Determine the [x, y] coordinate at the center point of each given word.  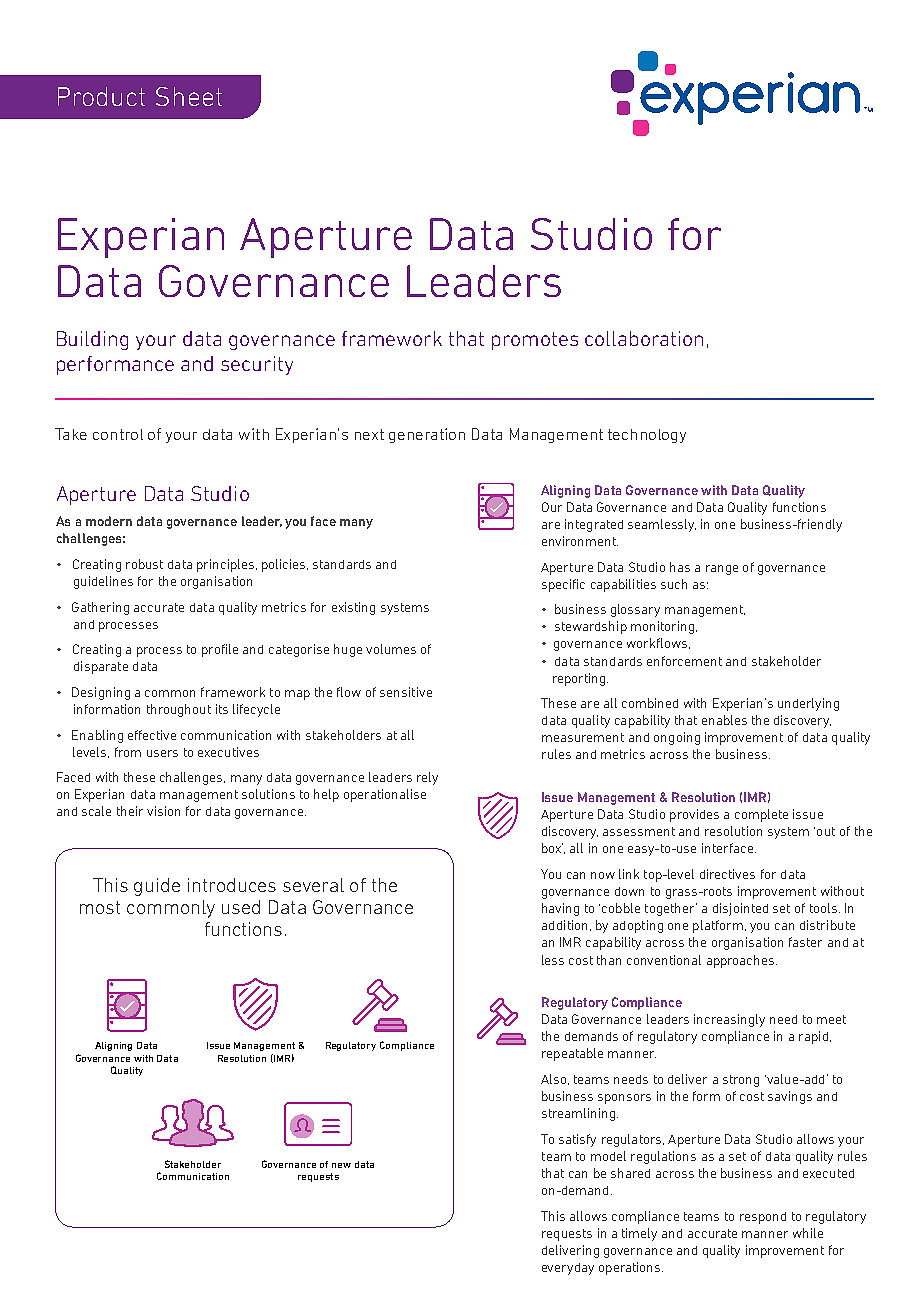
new [341, 1165]
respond [763, 1218]
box [552, 848]
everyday [568, 1269]
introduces [232, 885]
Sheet [189, 96]
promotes [535, 341]
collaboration [644, 338]
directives [727, 874]
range [722, 570]
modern [109, 521]
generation [427, 435]
